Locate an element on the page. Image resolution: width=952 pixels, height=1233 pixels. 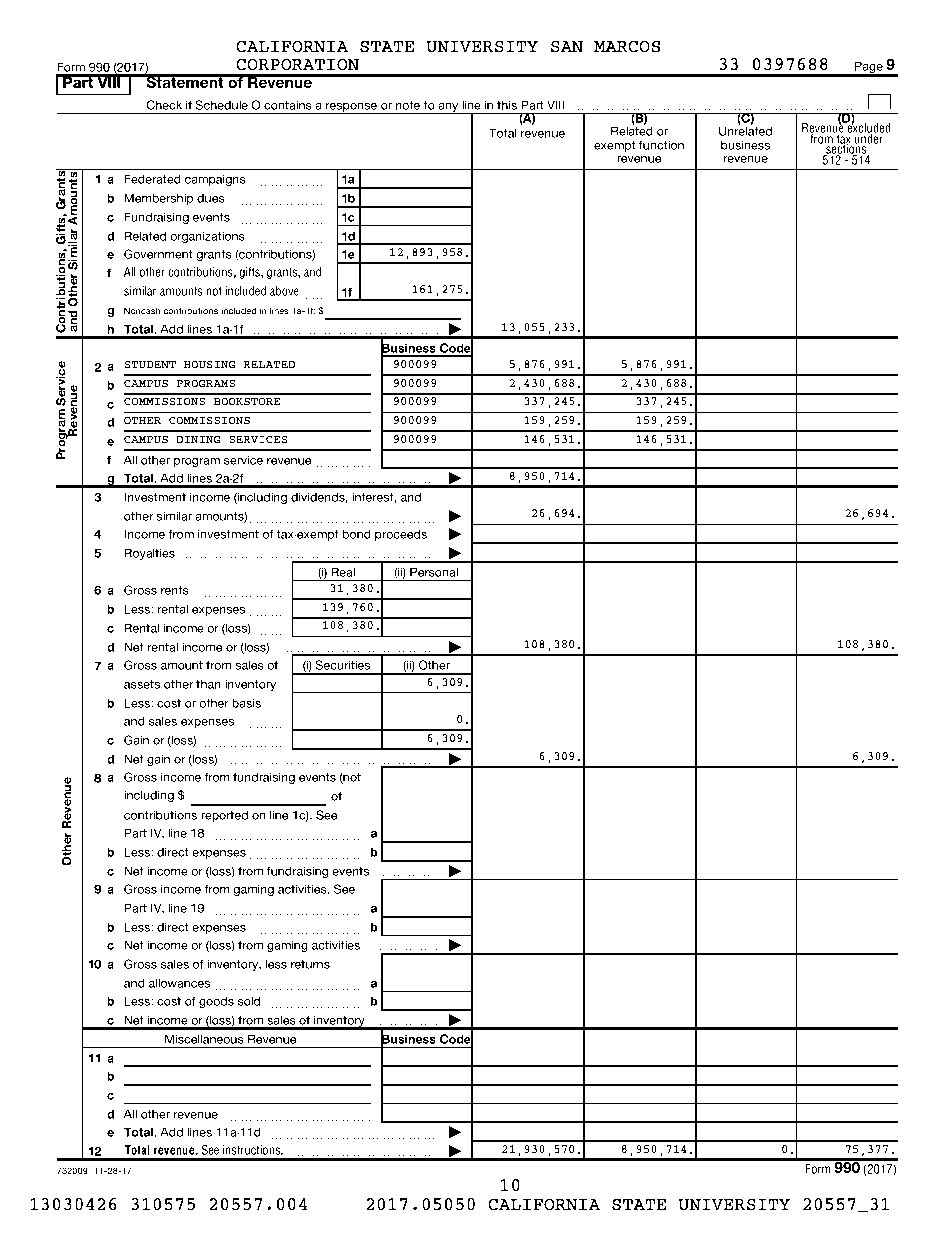
bond is located at coordinates (357, 534).
